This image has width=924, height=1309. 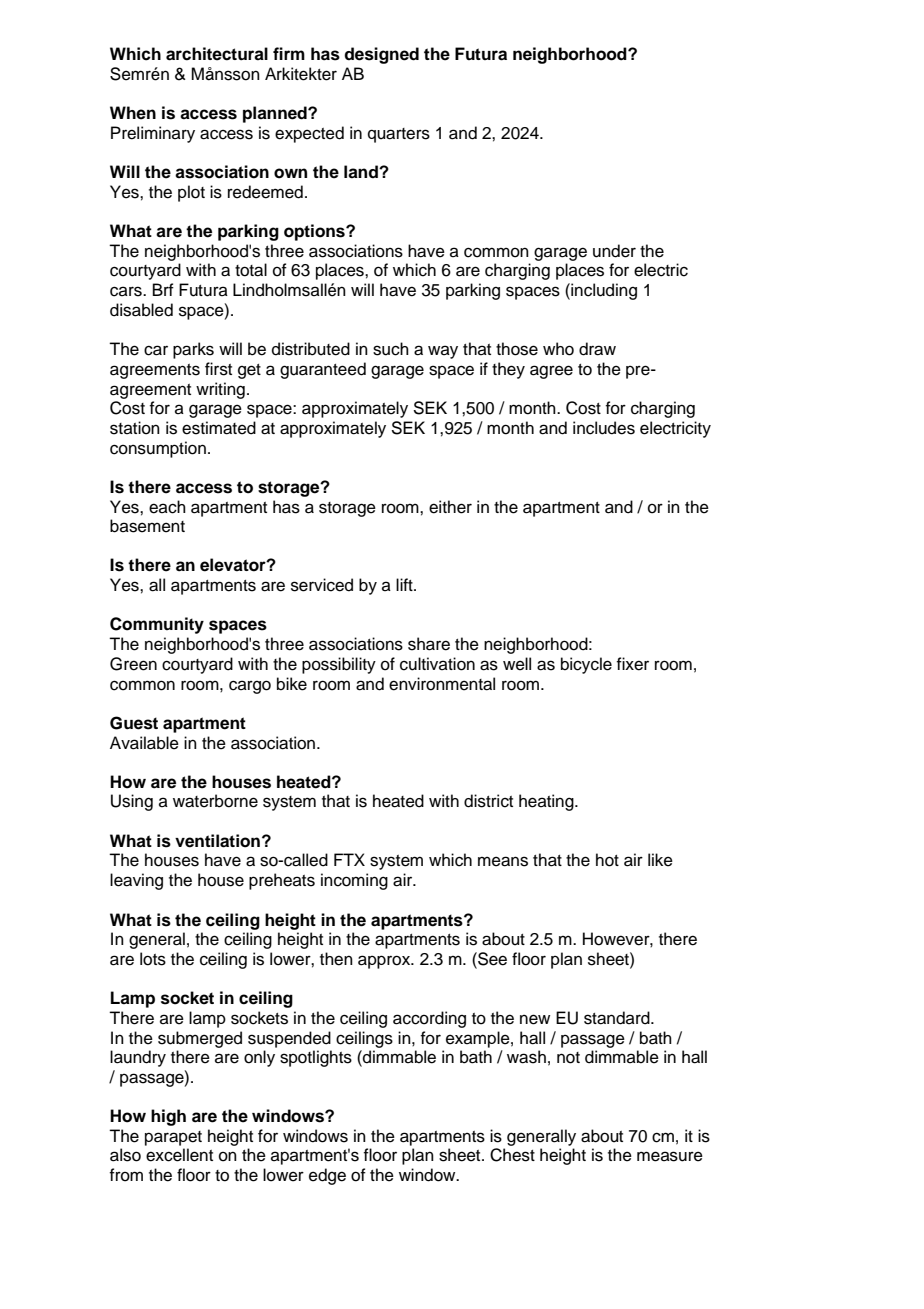 I want to click on fixer, so click(x=632, y=664).
